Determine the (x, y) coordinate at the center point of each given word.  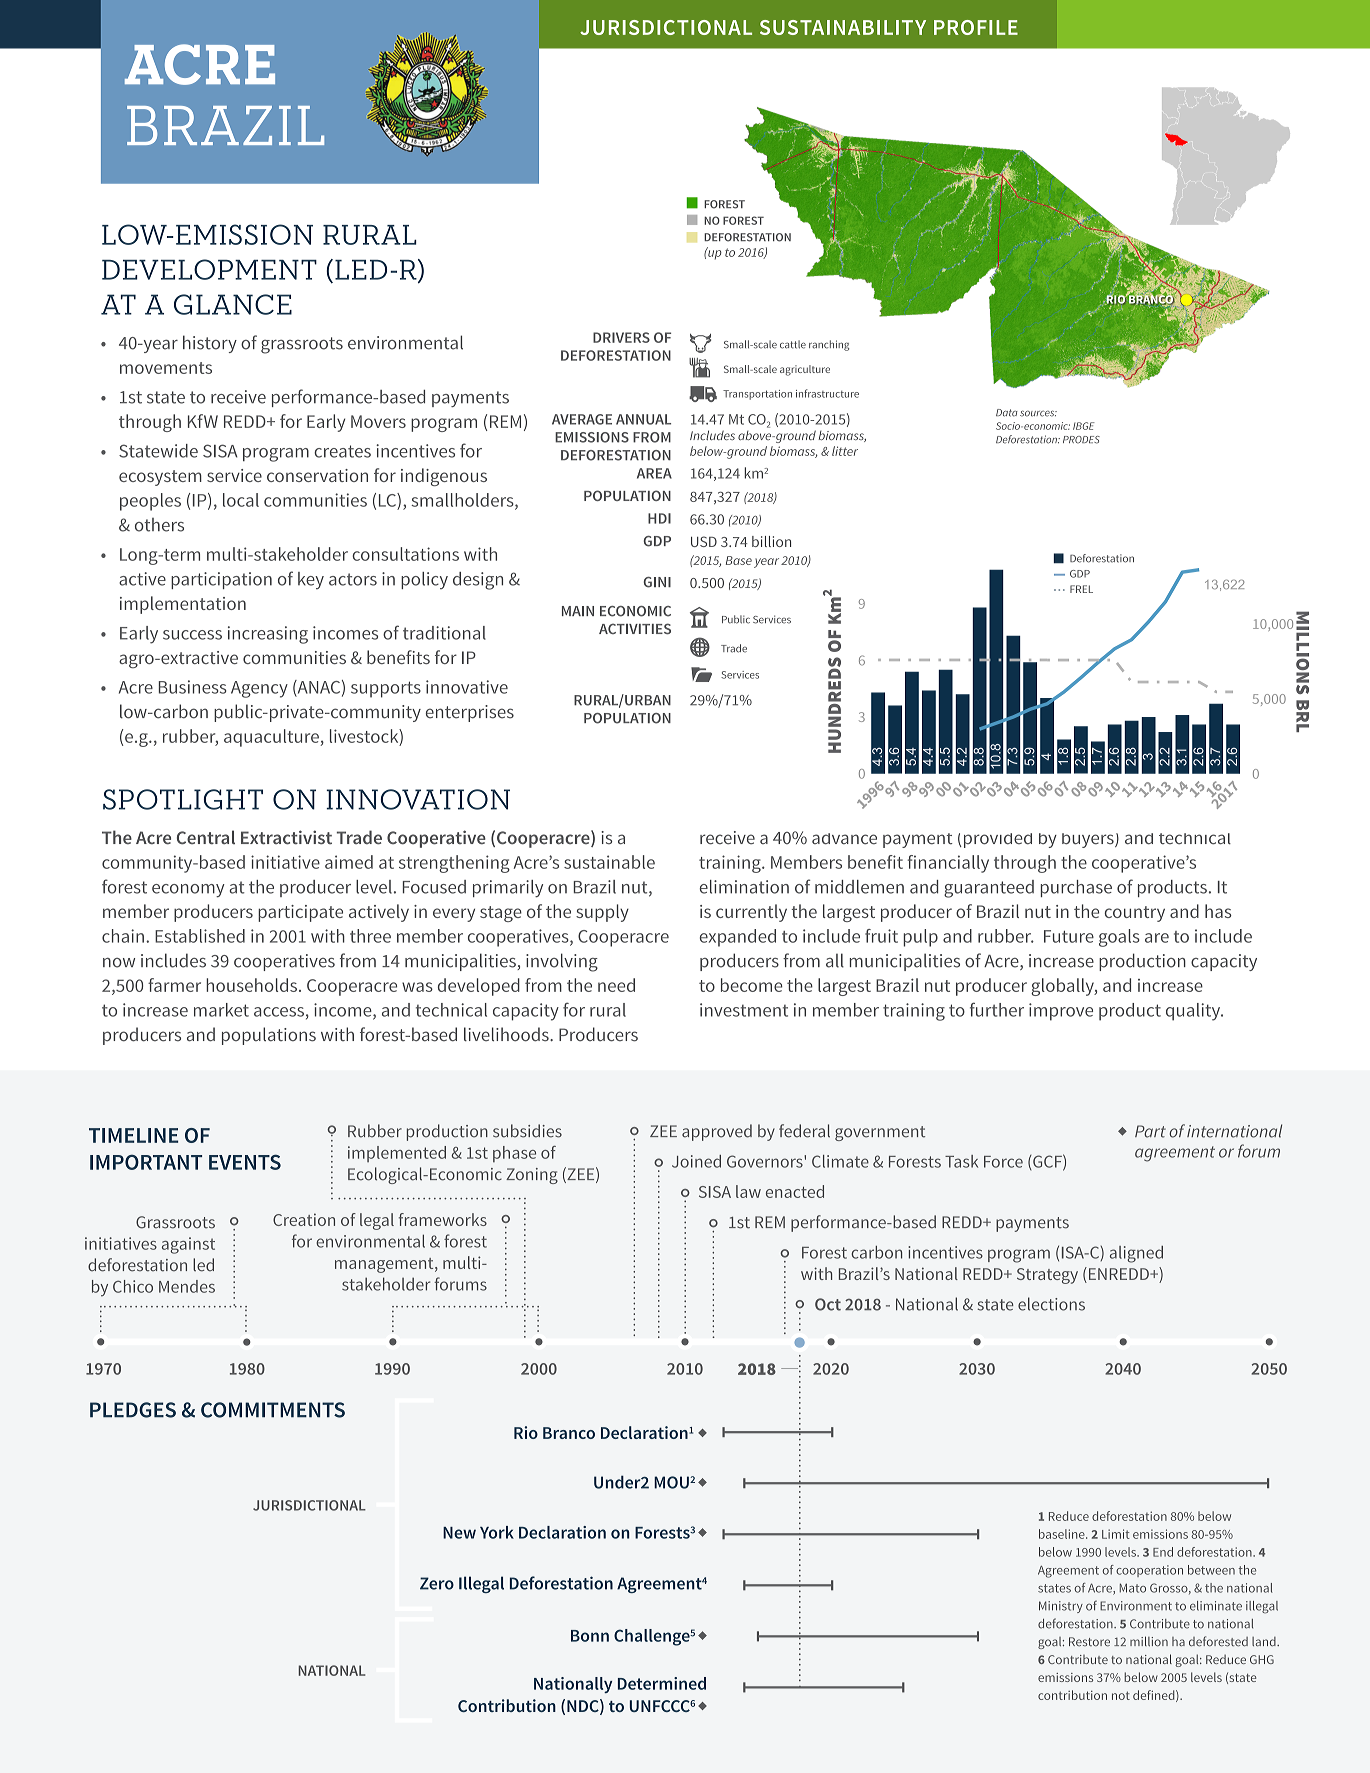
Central (206, 837)
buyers (1089, 840)
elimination (744, 887)
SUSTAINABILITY (843, 27)
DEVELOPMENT (209, 269)
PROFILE (976, 27)
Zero (437, 1583)
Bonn (590, 1636)
